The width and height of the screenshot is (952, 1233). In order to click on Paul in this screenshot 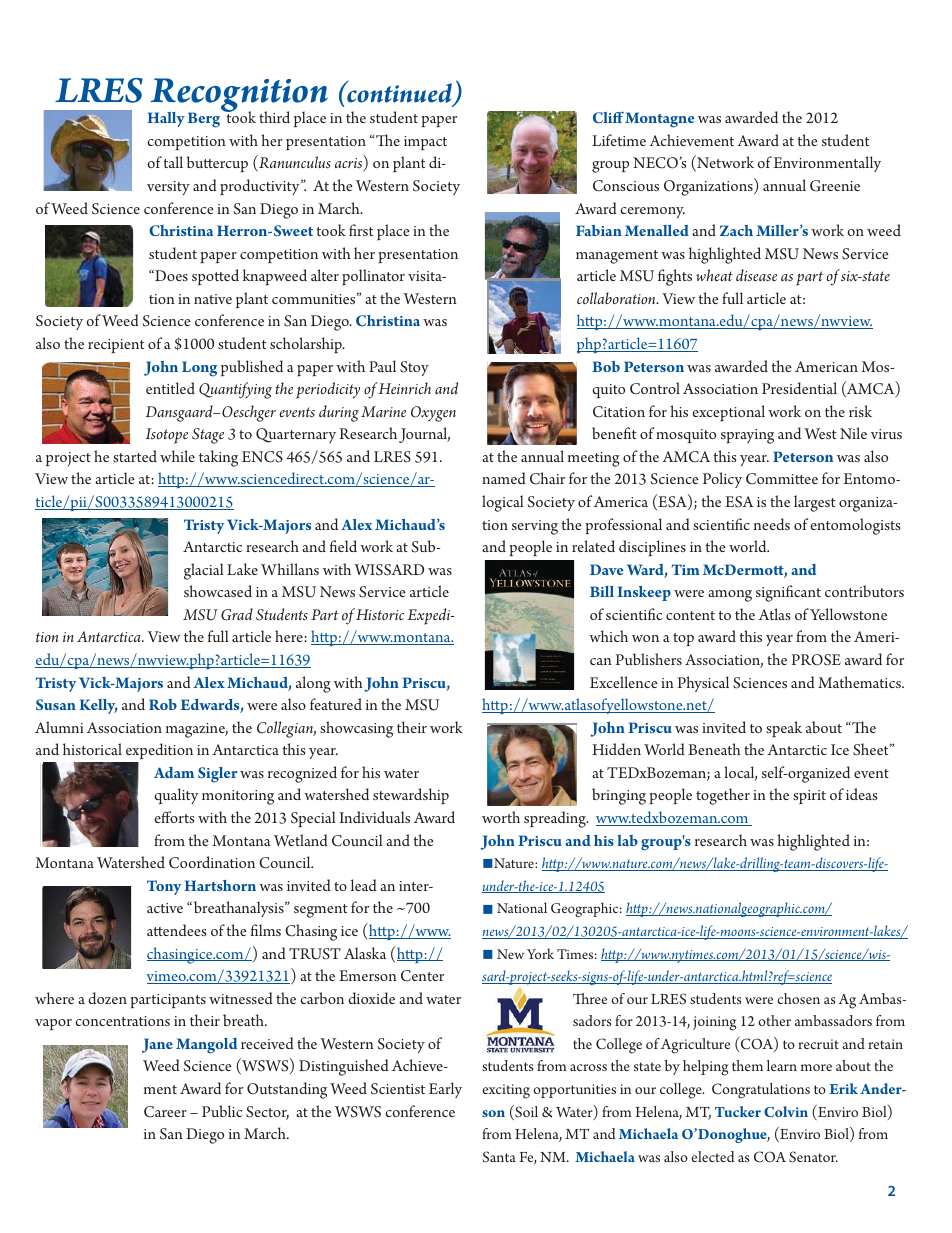, I will do `click(382, 366)`.
